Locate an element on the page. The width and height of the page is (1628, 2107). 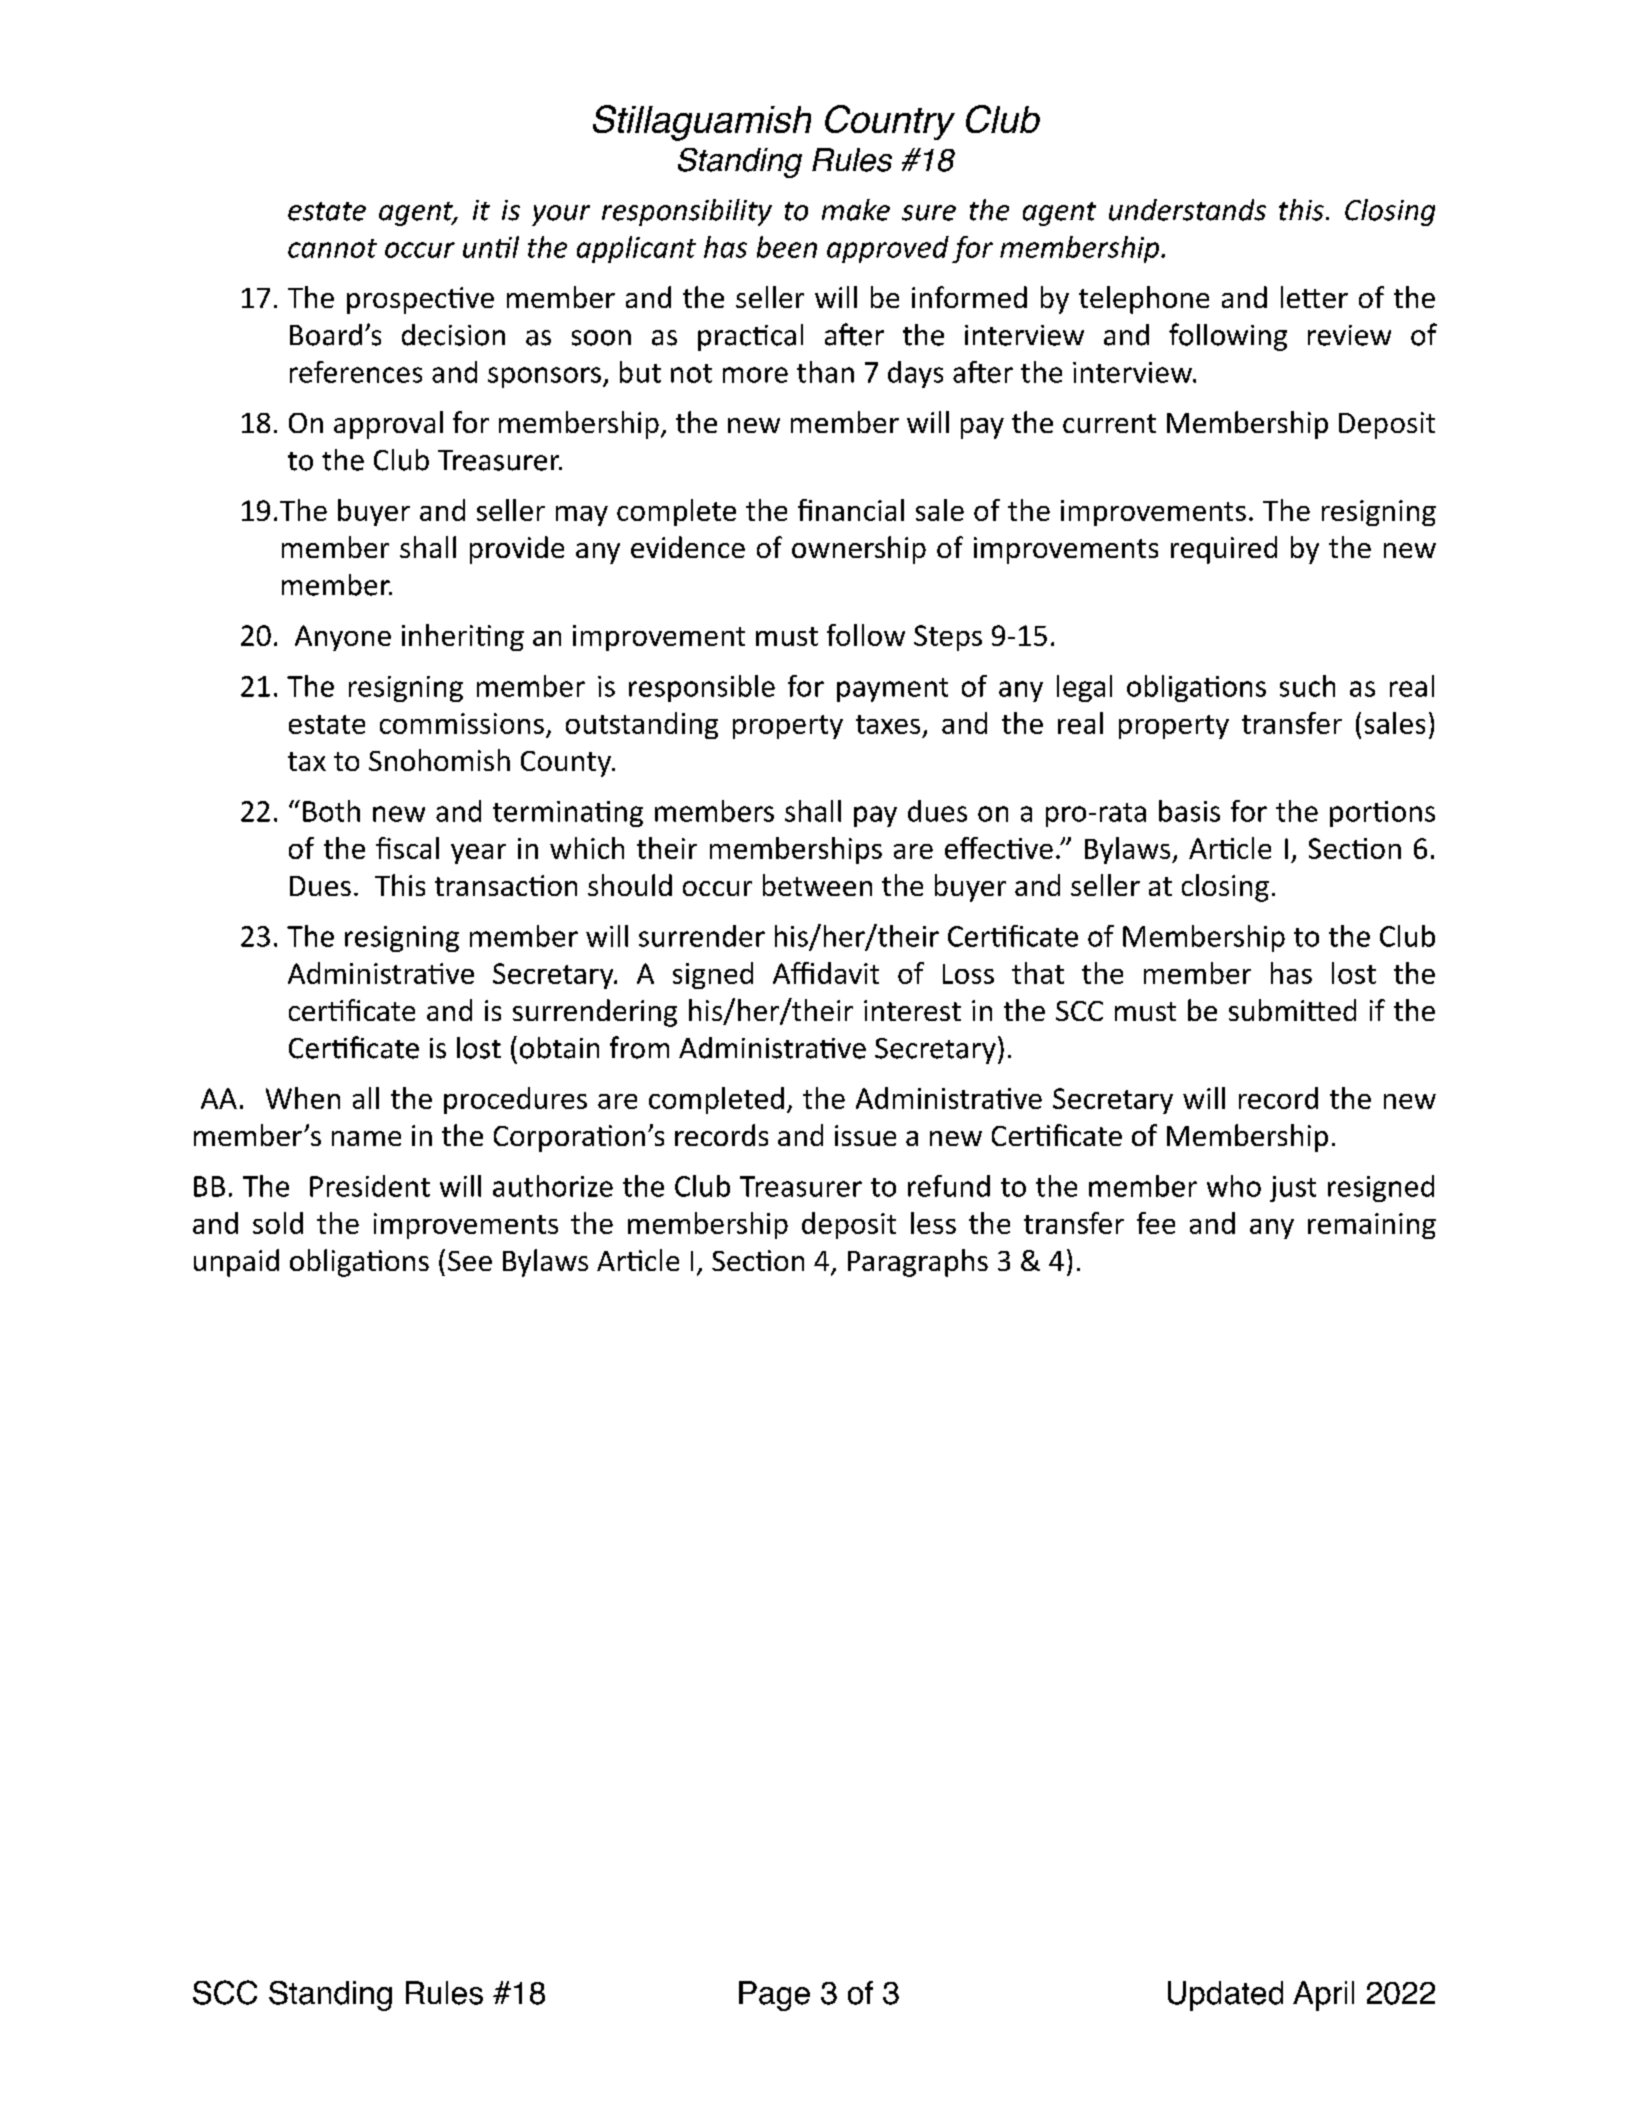
fee is located at coordinates (1156, 1223).
